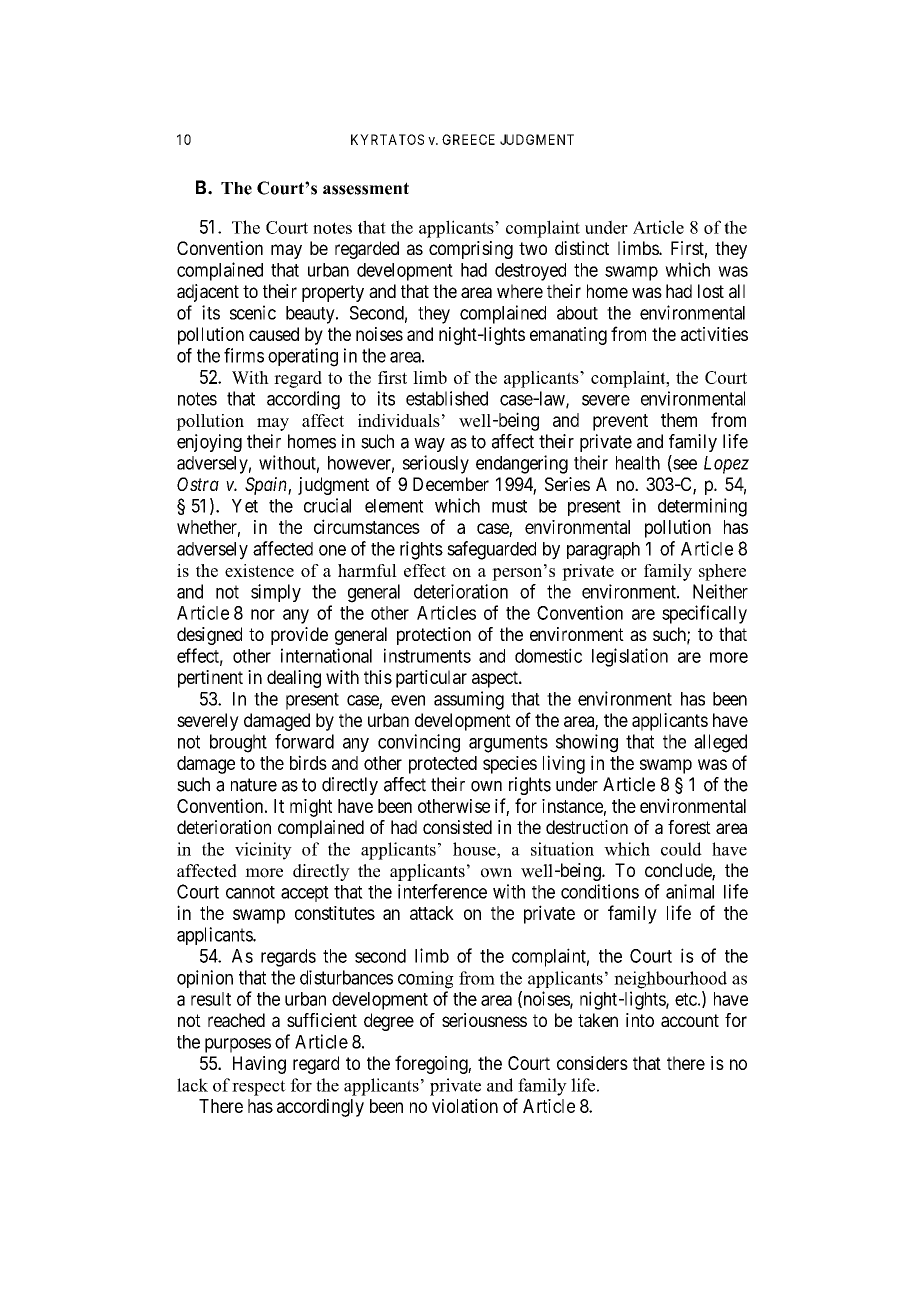 This image has width=924, height=1308. I want to click on respect, so click(259, 1088).
